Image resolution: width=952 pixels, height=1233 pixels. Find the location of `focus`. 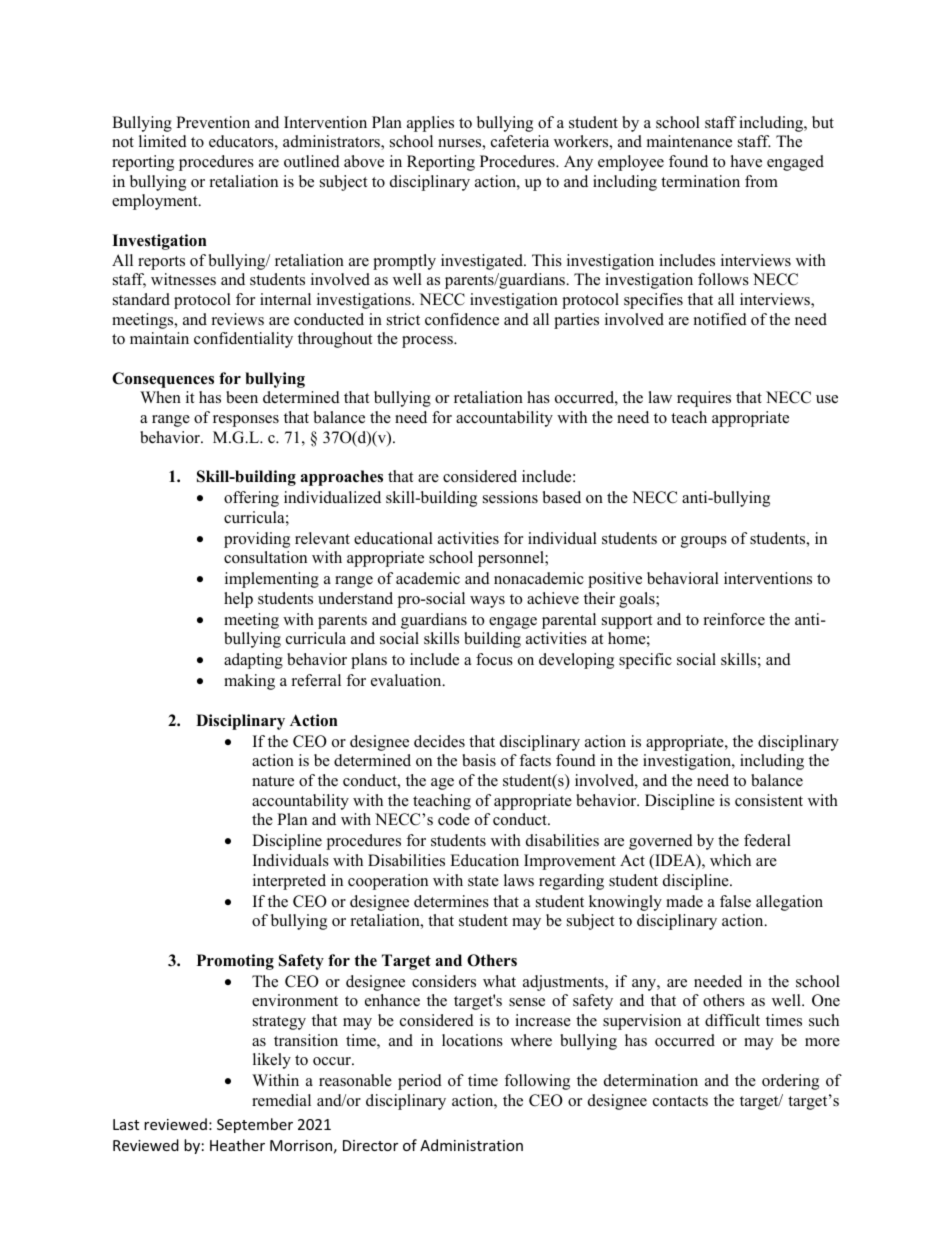

focus is located at coordinates (494, 659).
